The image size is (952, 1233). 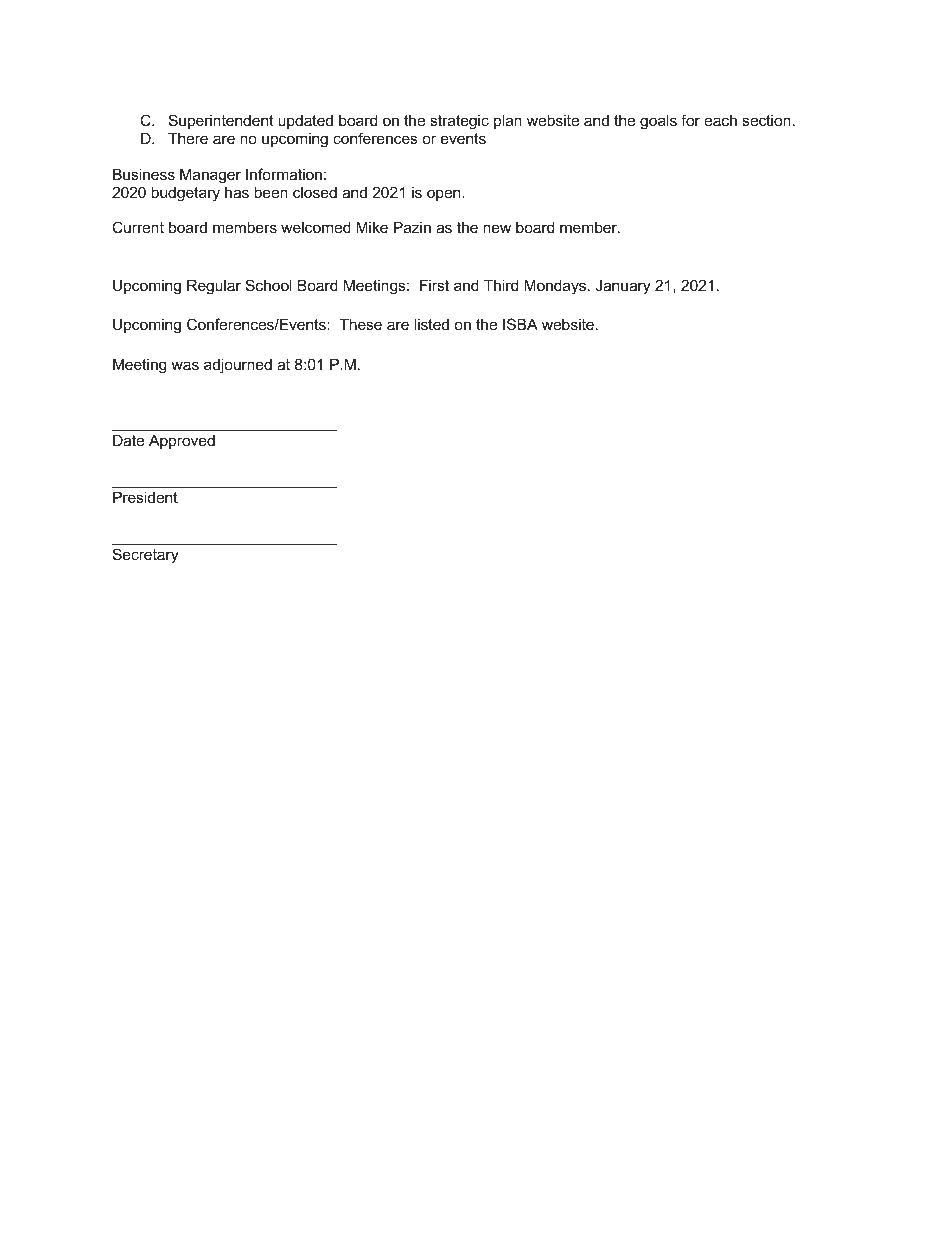 I want to click on Secretary, so click(x=146, y=556).
